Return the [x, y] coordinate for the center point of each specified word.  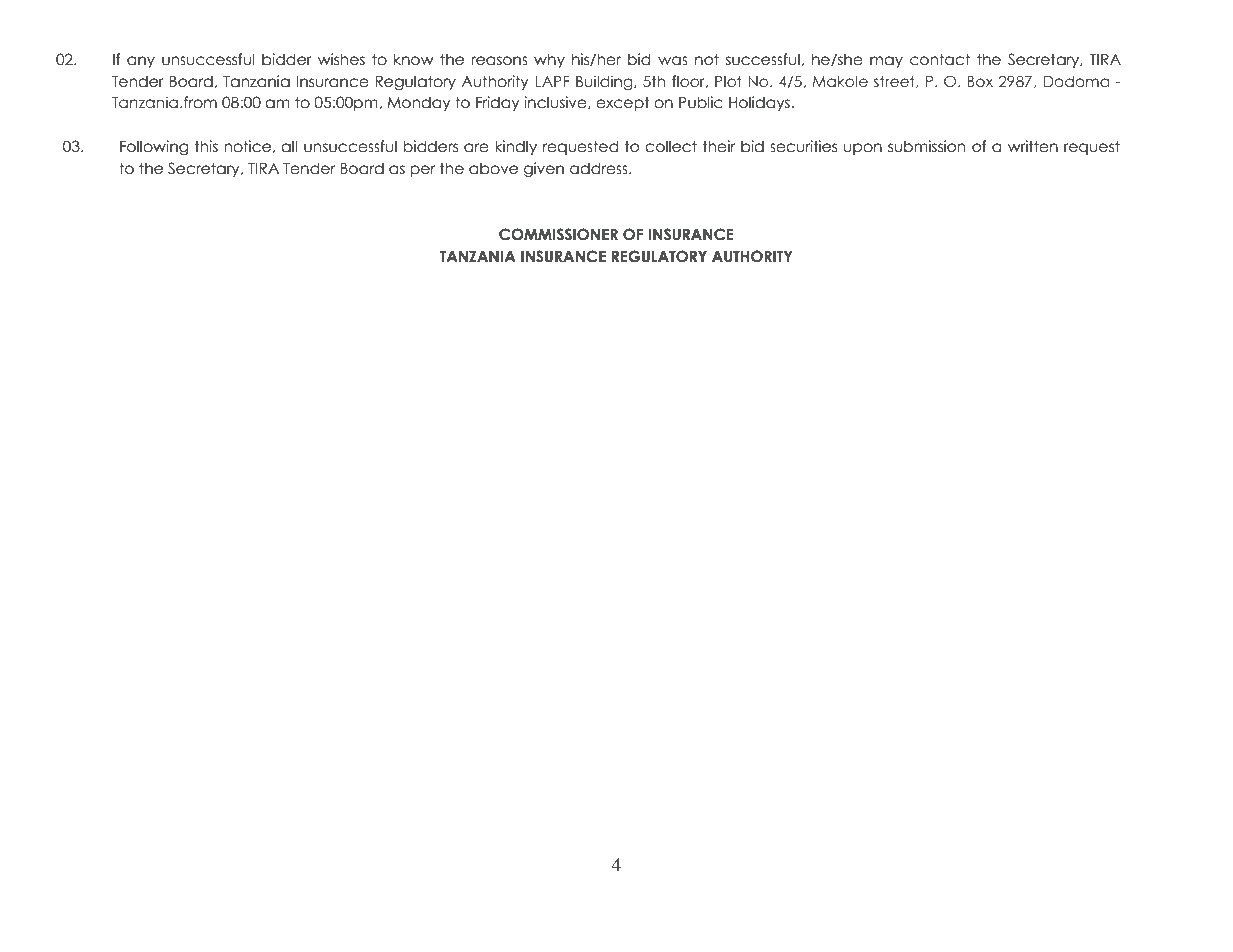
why [549, 60]
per [422, 171]
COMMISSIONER [558, 234]
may [886, 62]
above [493, 168]
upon [863, 149]
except [623, 103]
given [544, 169]
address [600, 168]
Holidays [759, 103]
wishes [341, 59]
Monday [419, 103]
